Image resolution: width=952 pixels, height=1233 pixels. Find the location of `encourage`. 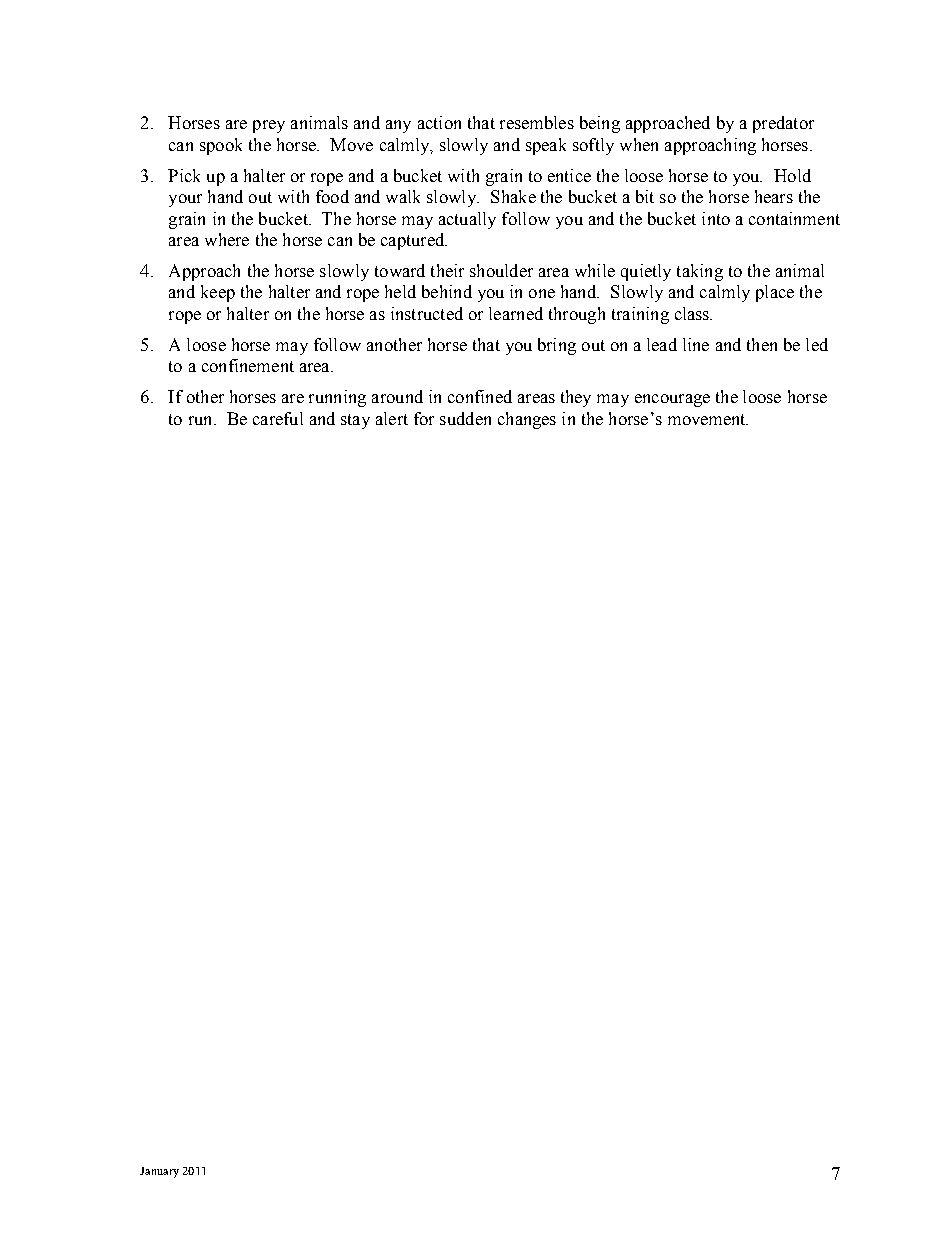

encourage is located at coordinates (672, 400).
